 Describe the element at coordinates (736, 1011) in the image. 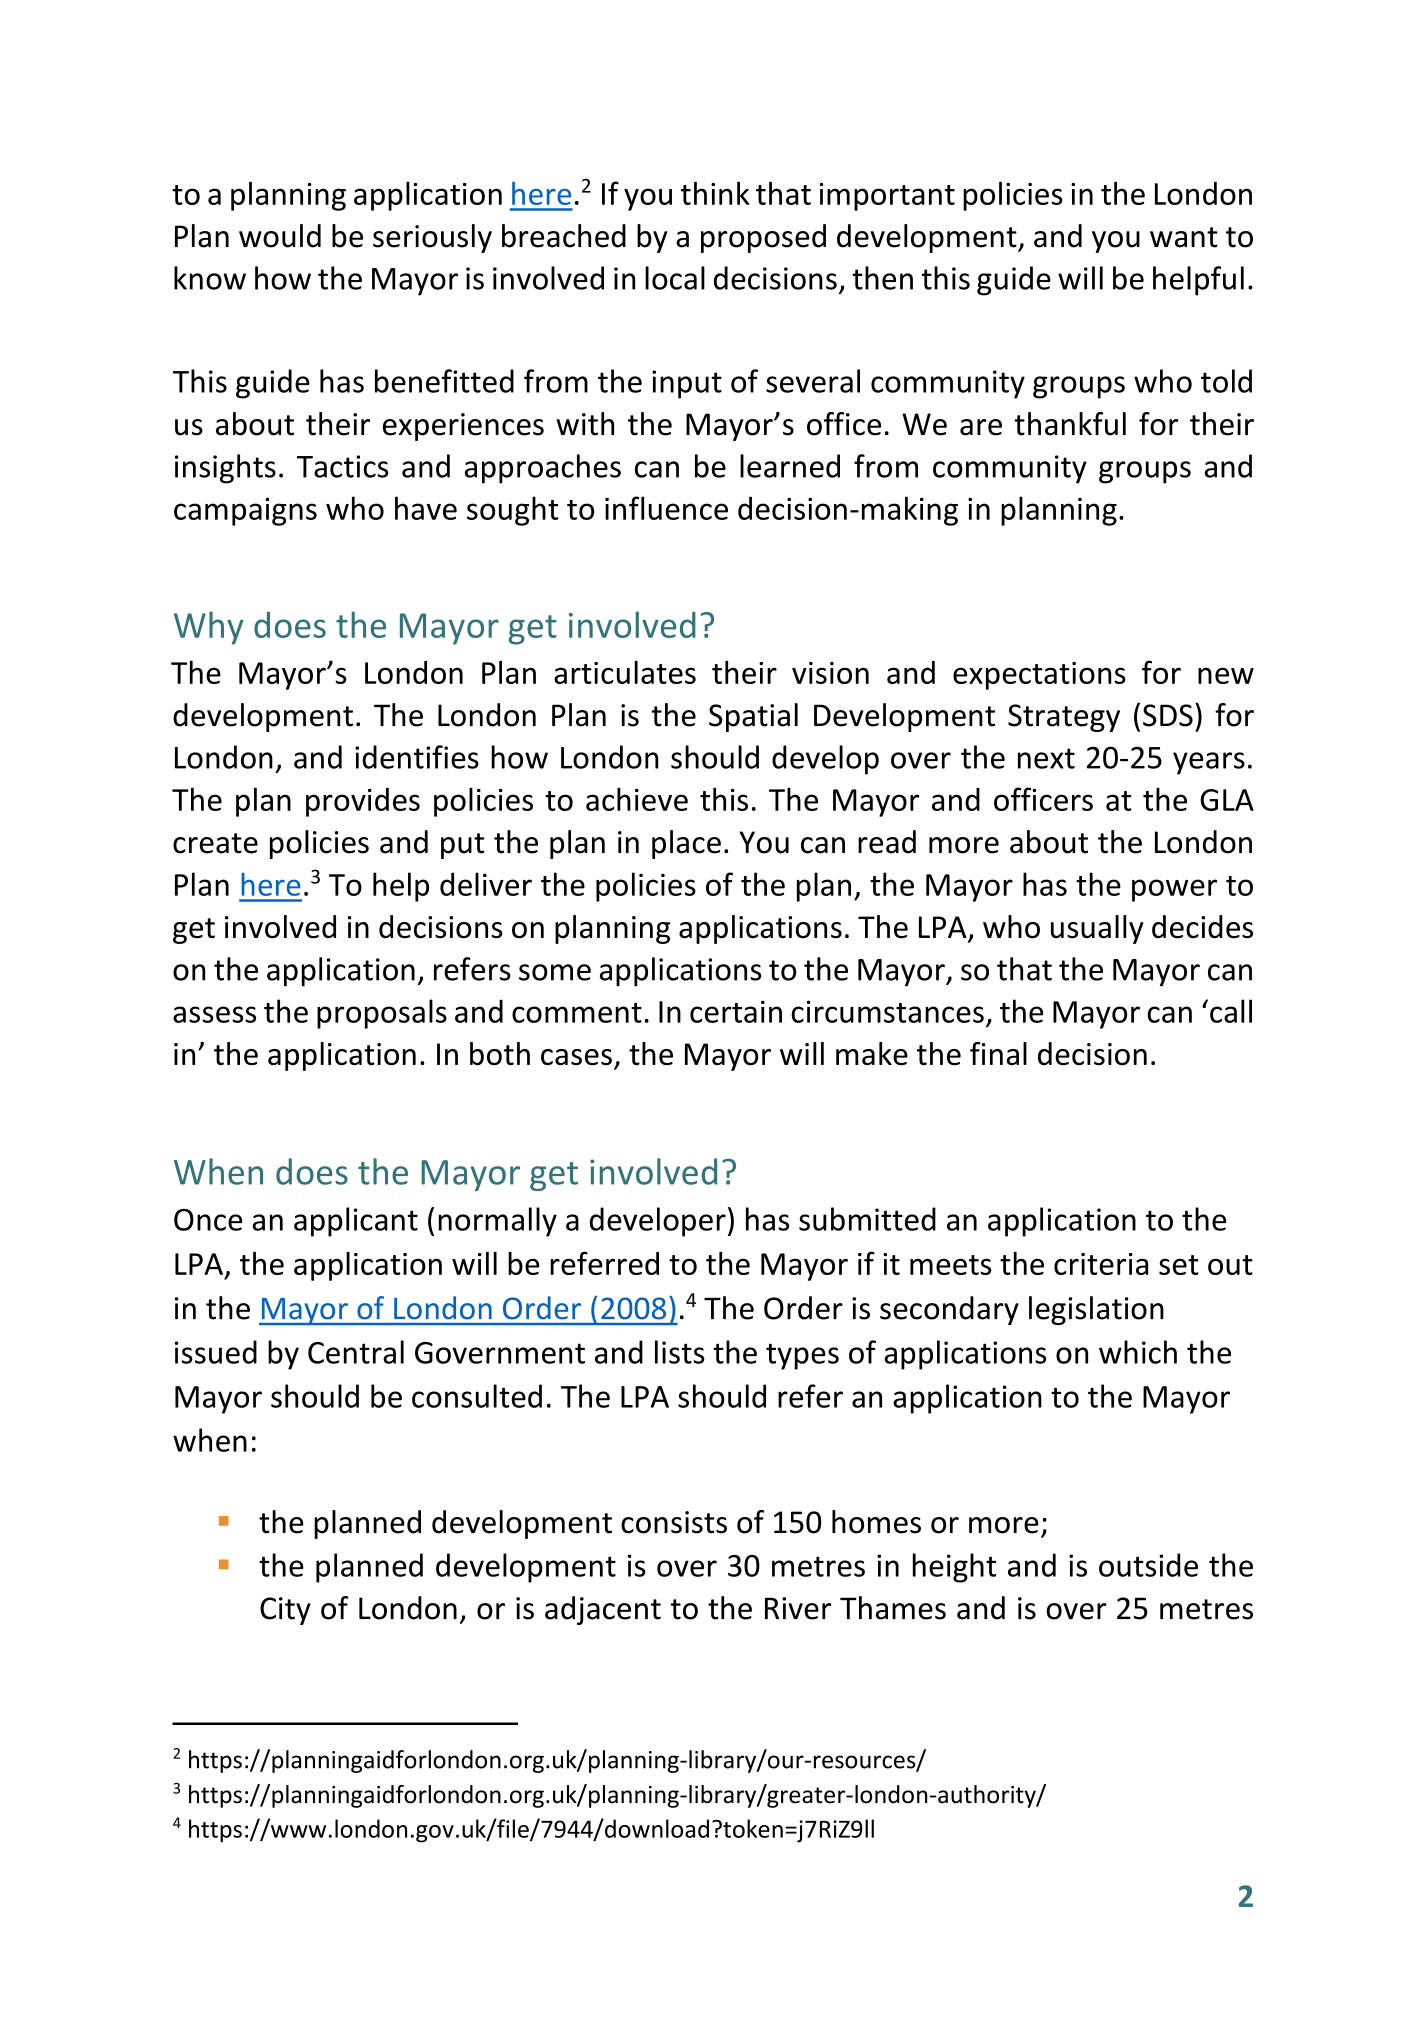

I see `certain` at that location.
